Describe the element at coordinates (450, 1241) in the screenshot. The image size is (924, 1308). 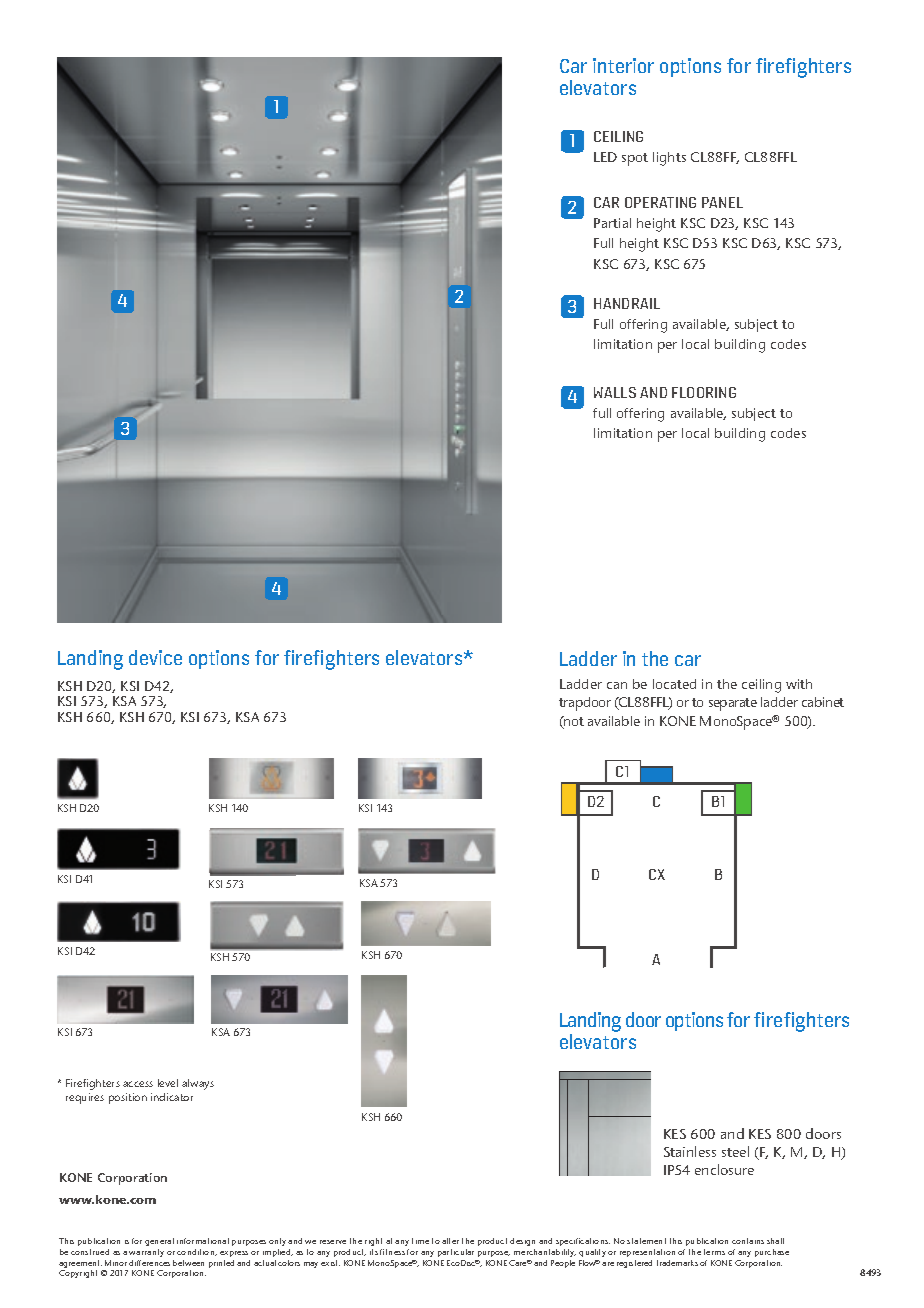
I see `alter` at that location.
